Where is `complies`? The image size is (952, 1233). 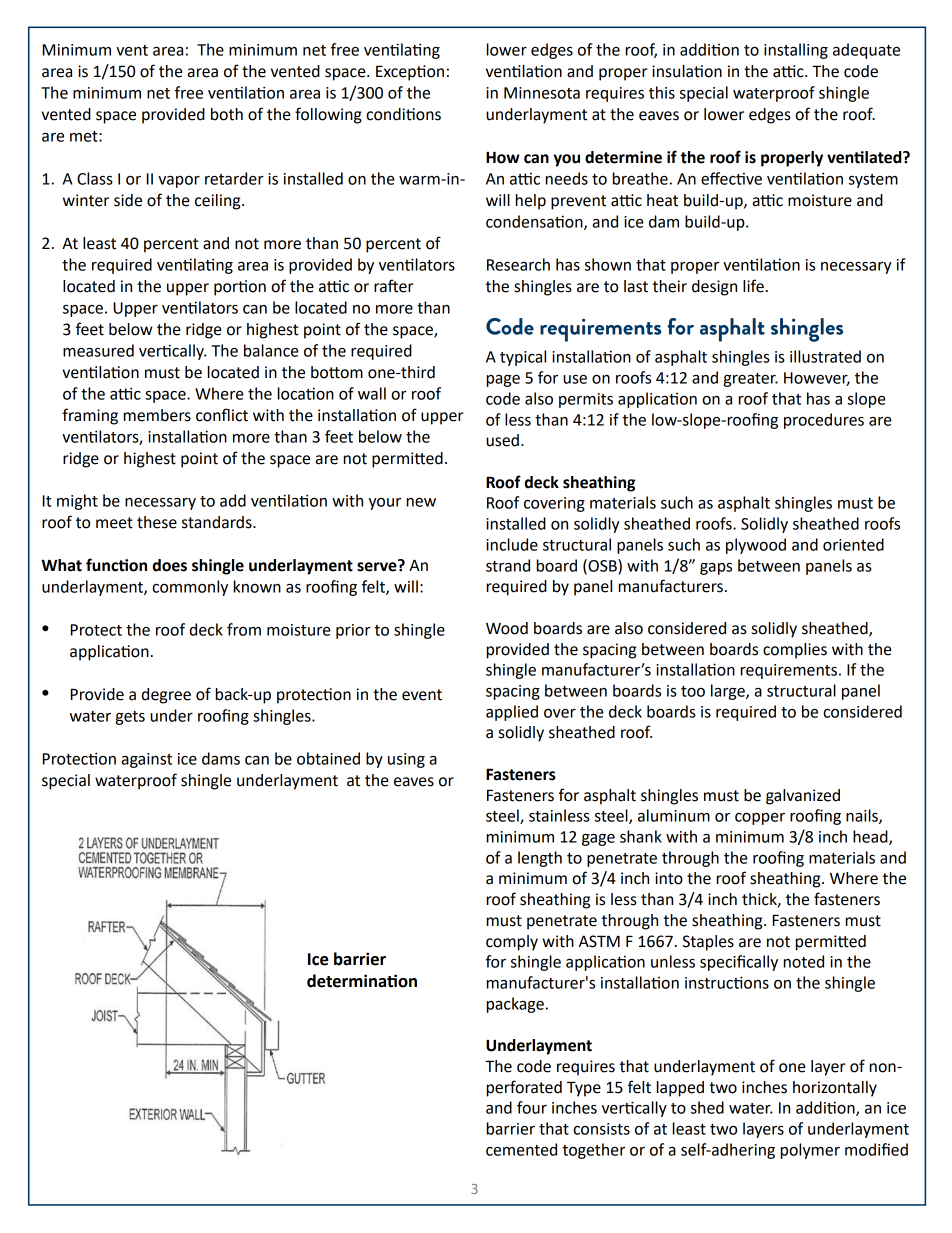 complies is located at coordinates (795, 651).
